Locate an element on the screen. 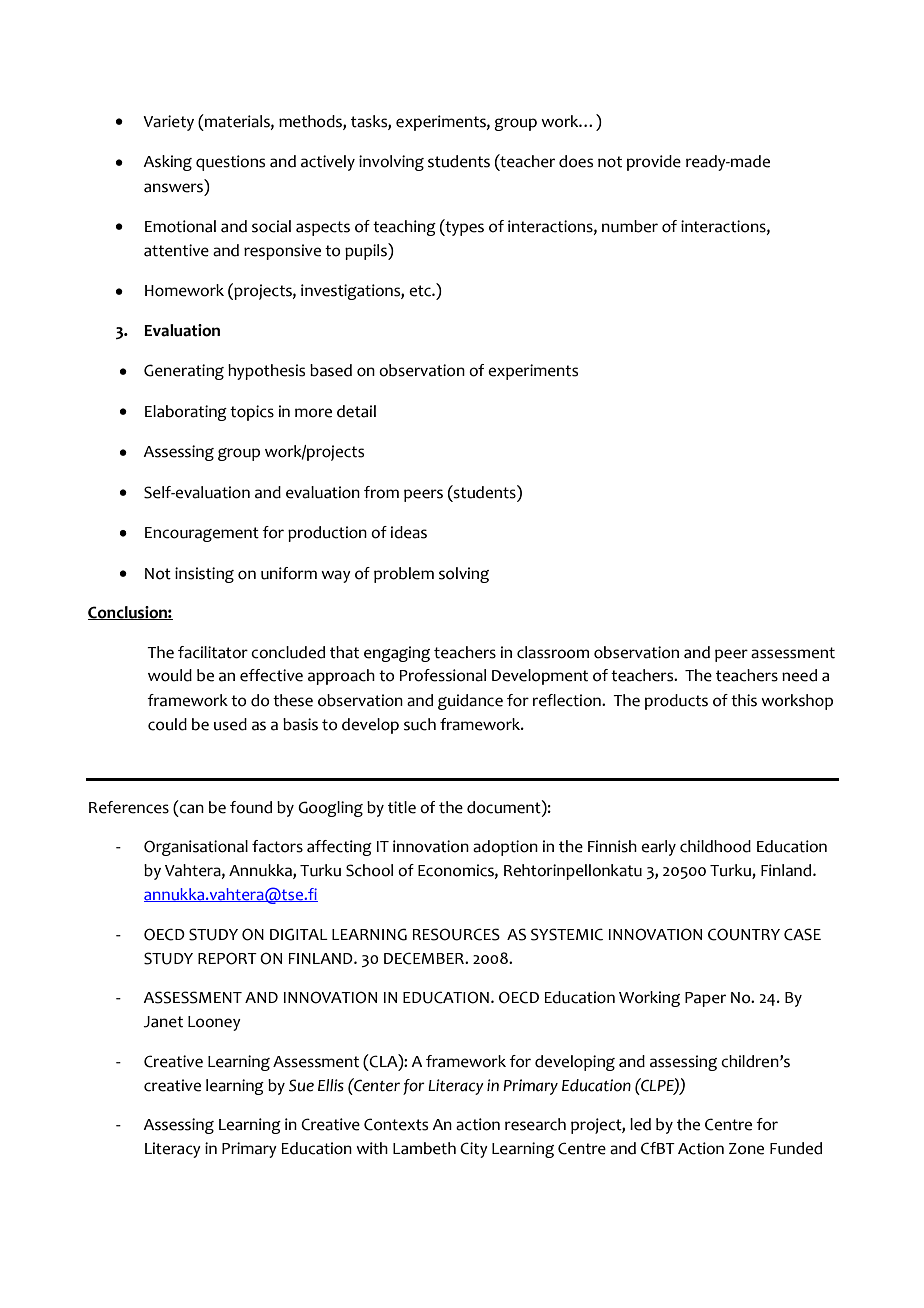 The image size is (924, 1308). provide is located at coordinates (654, 163).
